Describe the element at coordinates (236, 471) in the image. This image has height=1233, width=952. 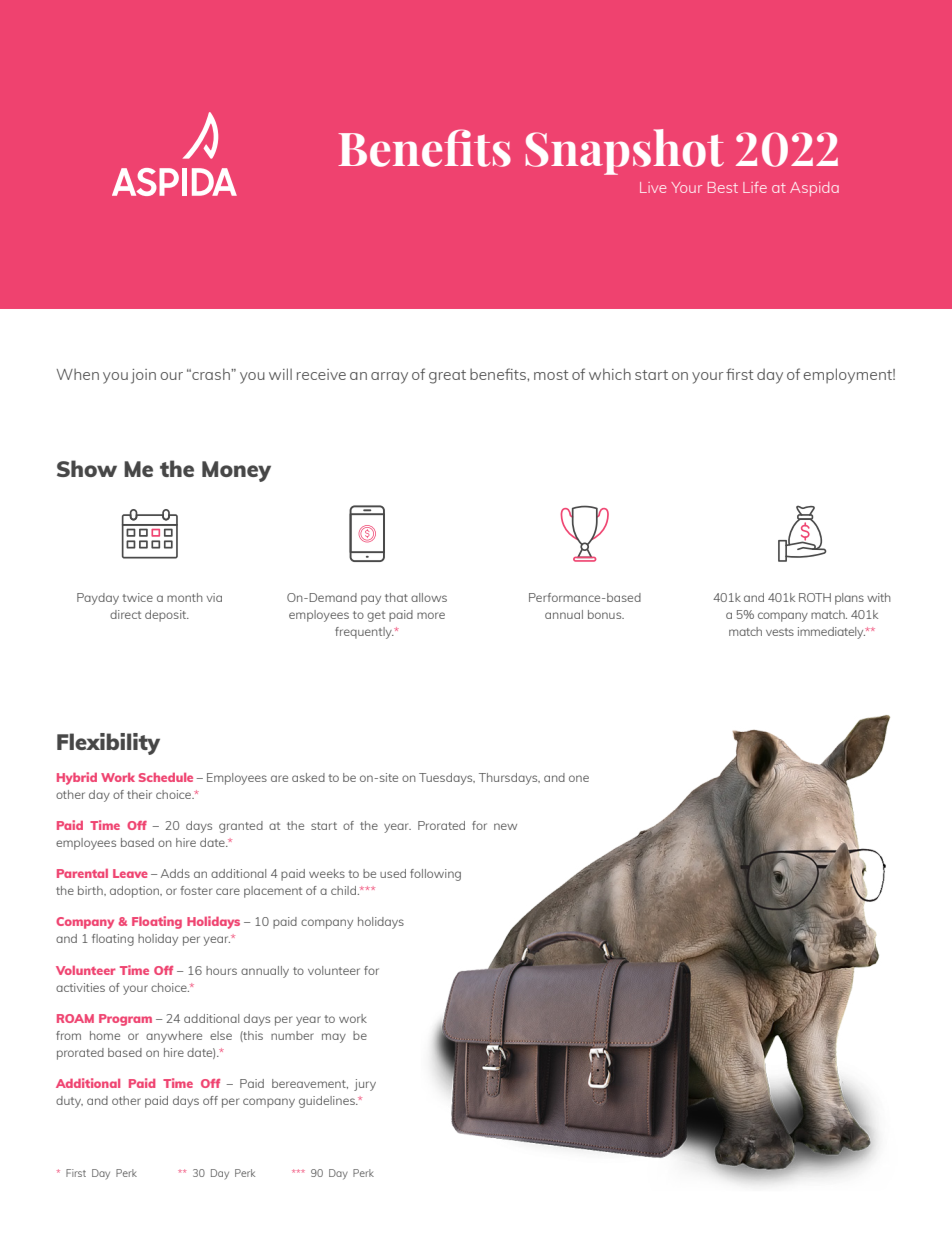
I see `Money` at that location.
